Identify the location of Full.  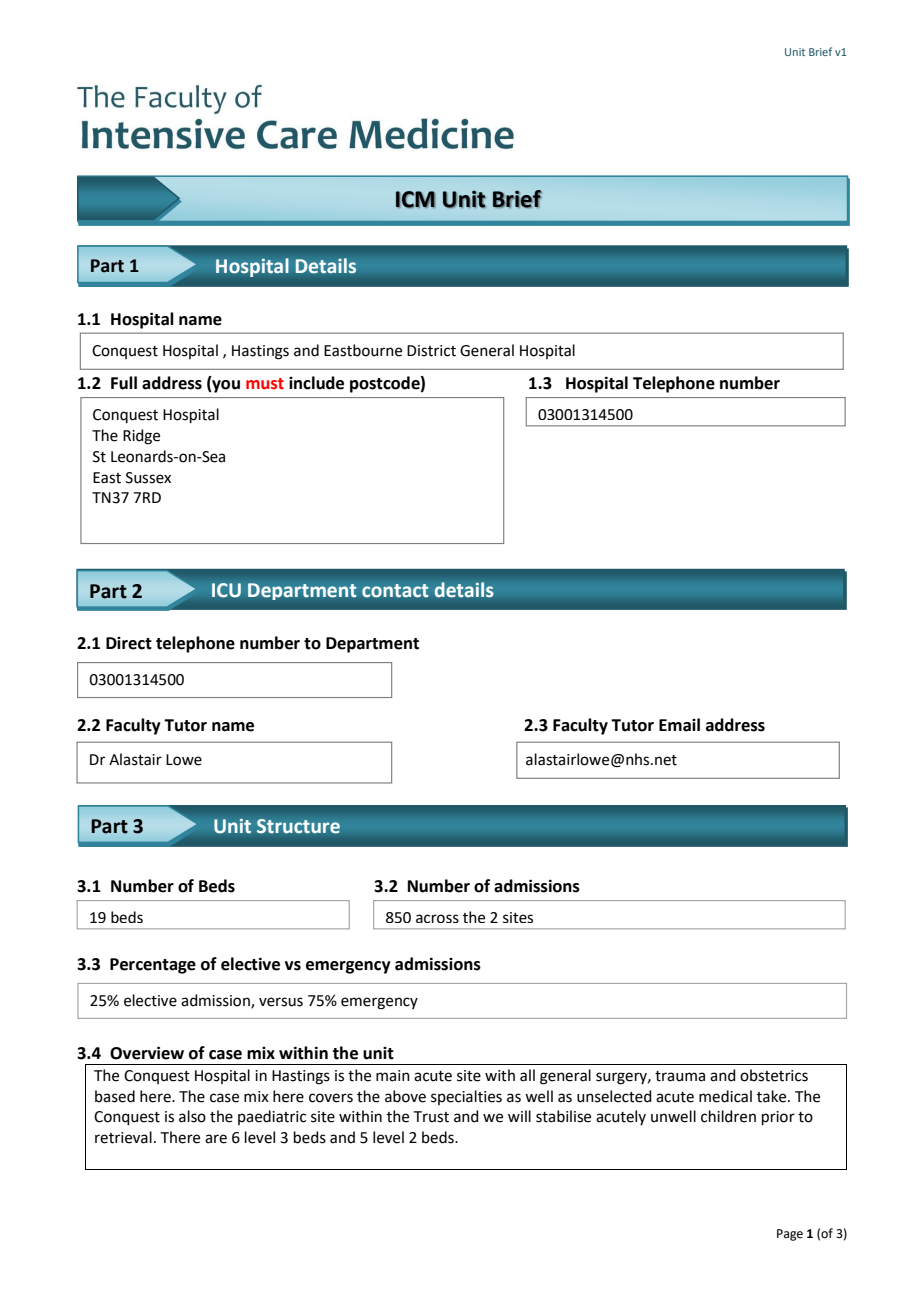
(124, 383).
